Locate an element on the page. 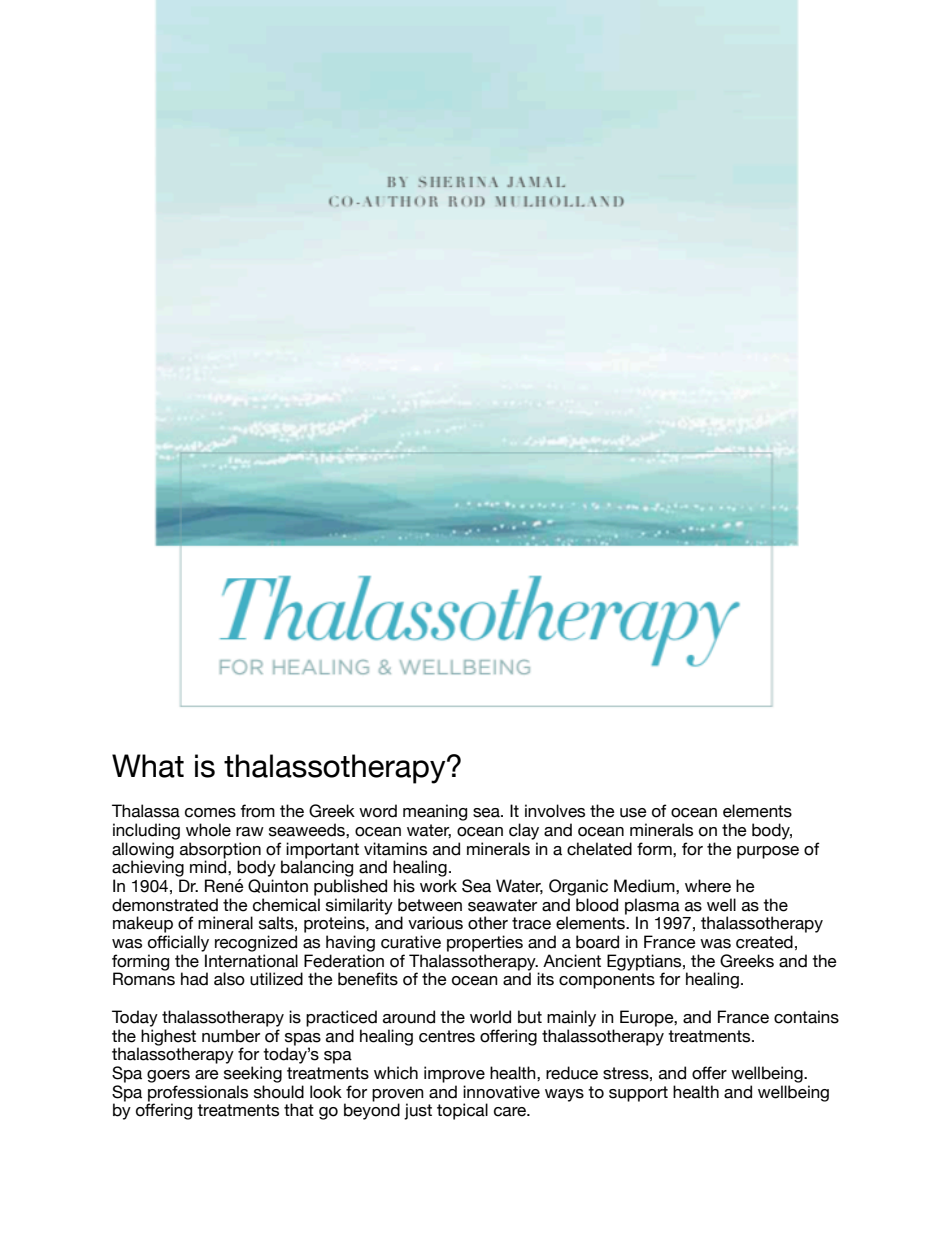 This document has height=1233, width=952. meaning is located at coordinates (435, 812).
